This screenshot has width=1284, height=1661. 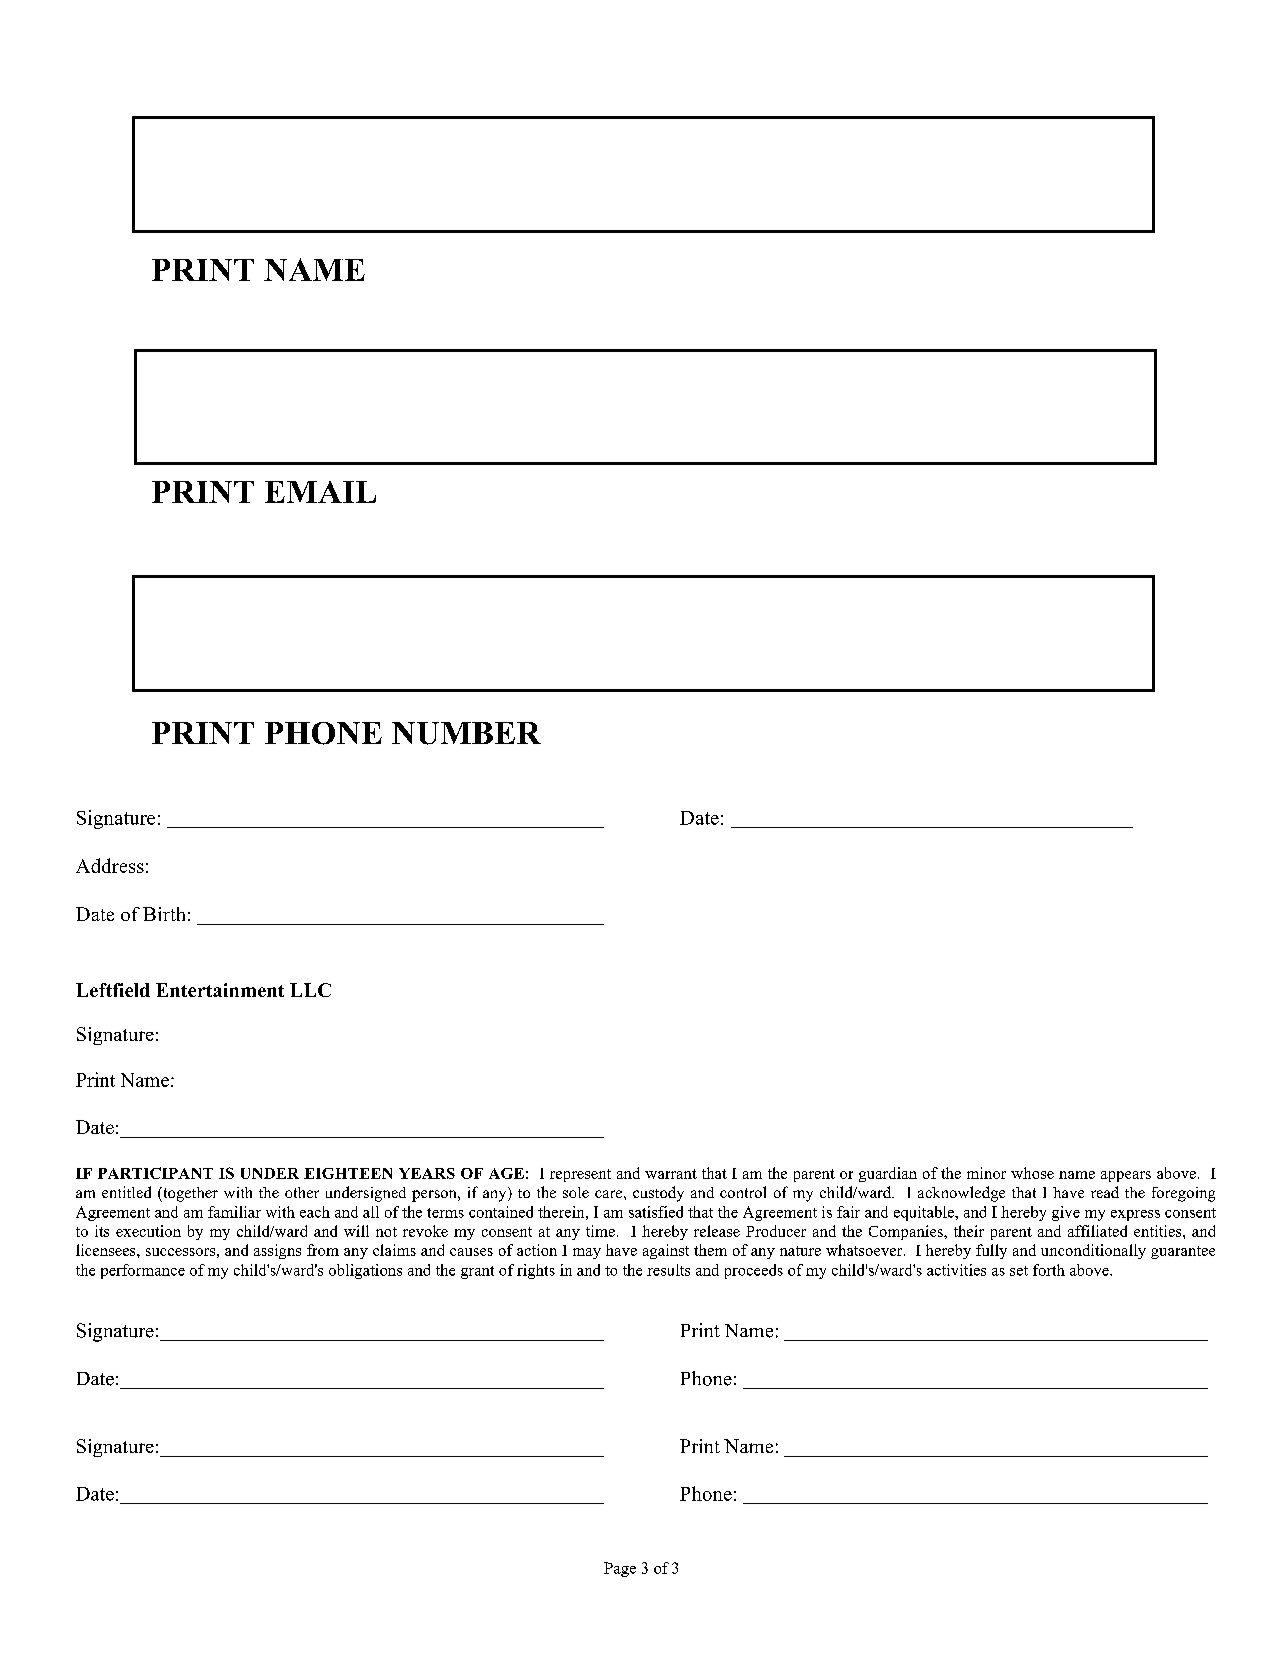 What do you see at coordinates (620, 1569) in the screenshot?
I see `Page` at bounding box center [620, 1569].
